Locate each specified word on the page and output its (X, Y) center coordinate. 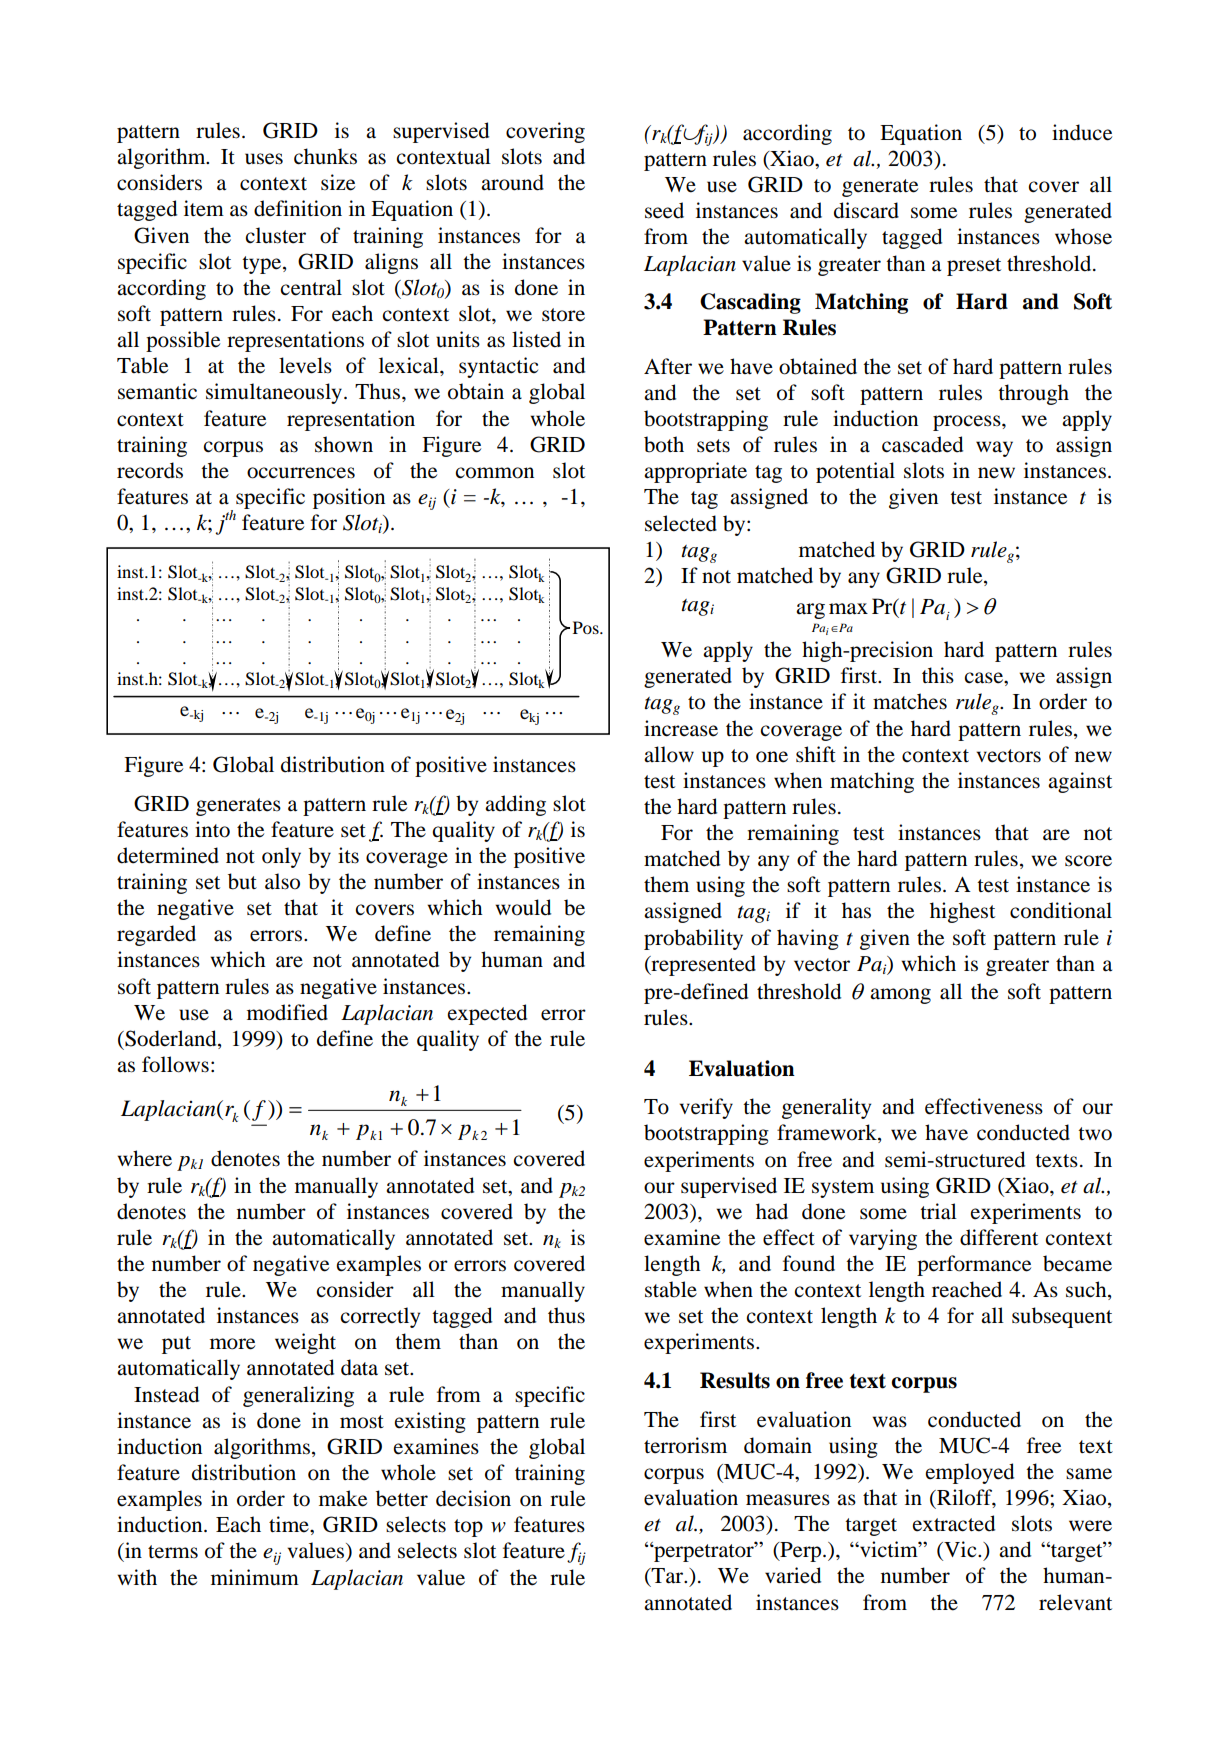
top (468, 1528)
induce (1082, 132)
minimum (255, 1577)
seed (664, 210)
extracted (954, 1523)
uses (264, 159)
